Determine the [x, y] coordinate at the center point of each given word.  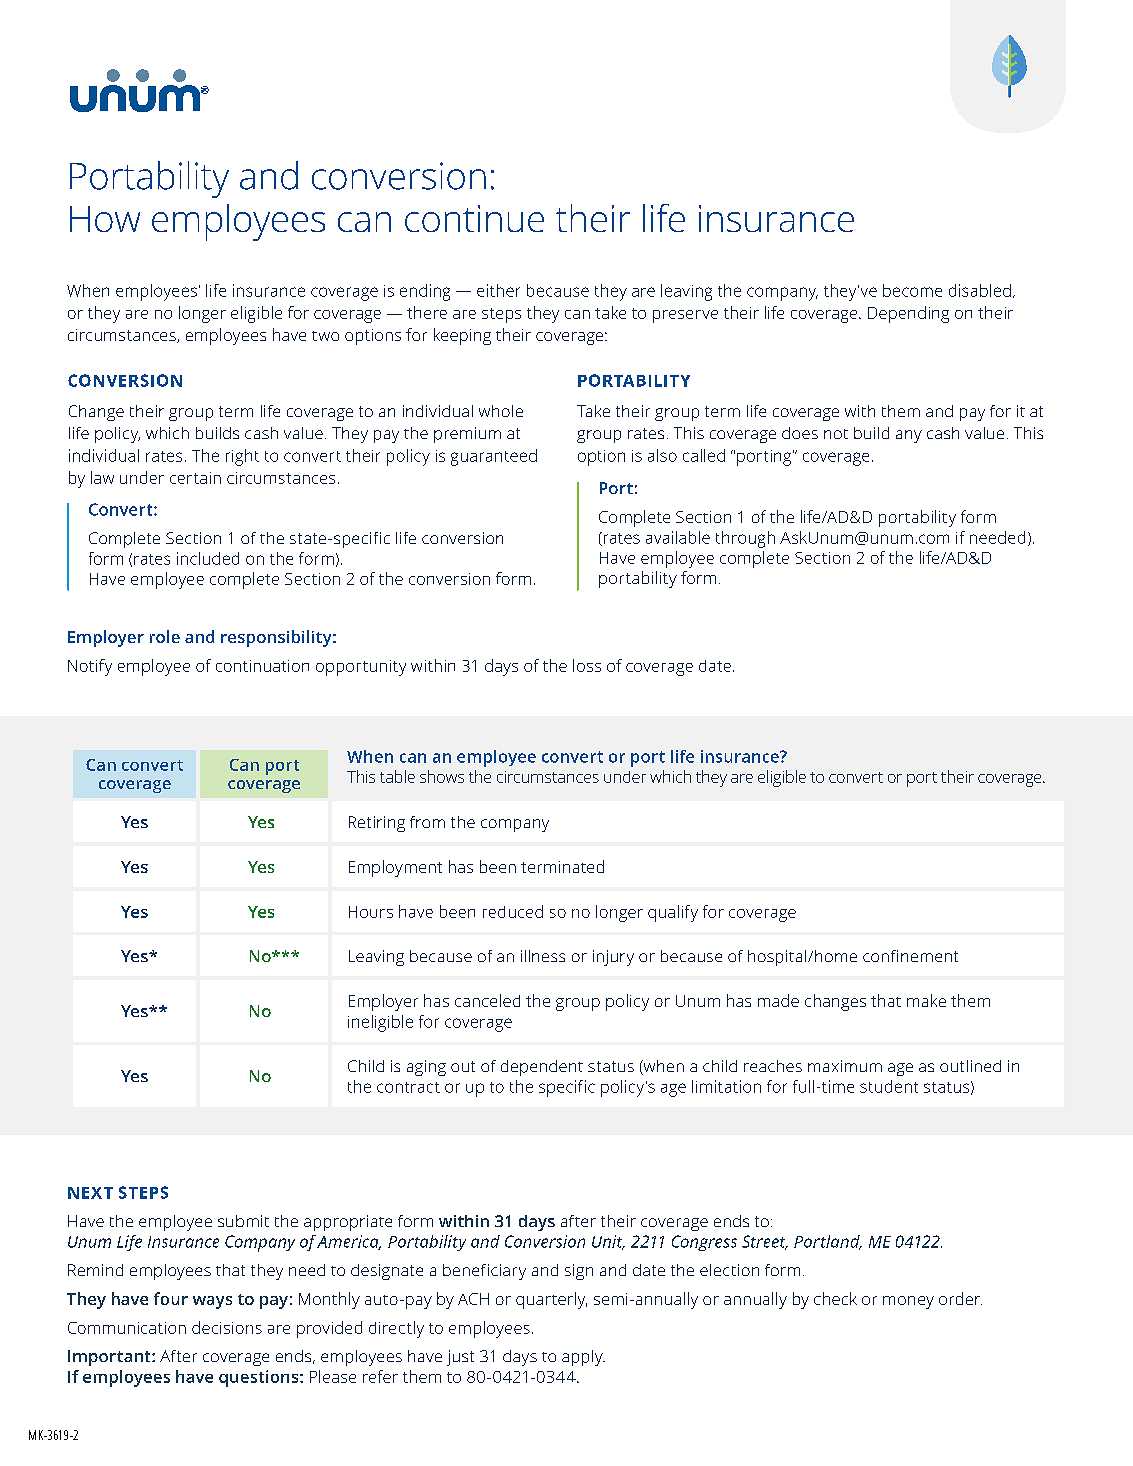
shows [442, 776]
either [498, 290]
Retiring [377, 824]
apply [583, 1358]
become [912, 290]
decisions [227, 1327]
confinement [910, 956]
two [325, 336]
